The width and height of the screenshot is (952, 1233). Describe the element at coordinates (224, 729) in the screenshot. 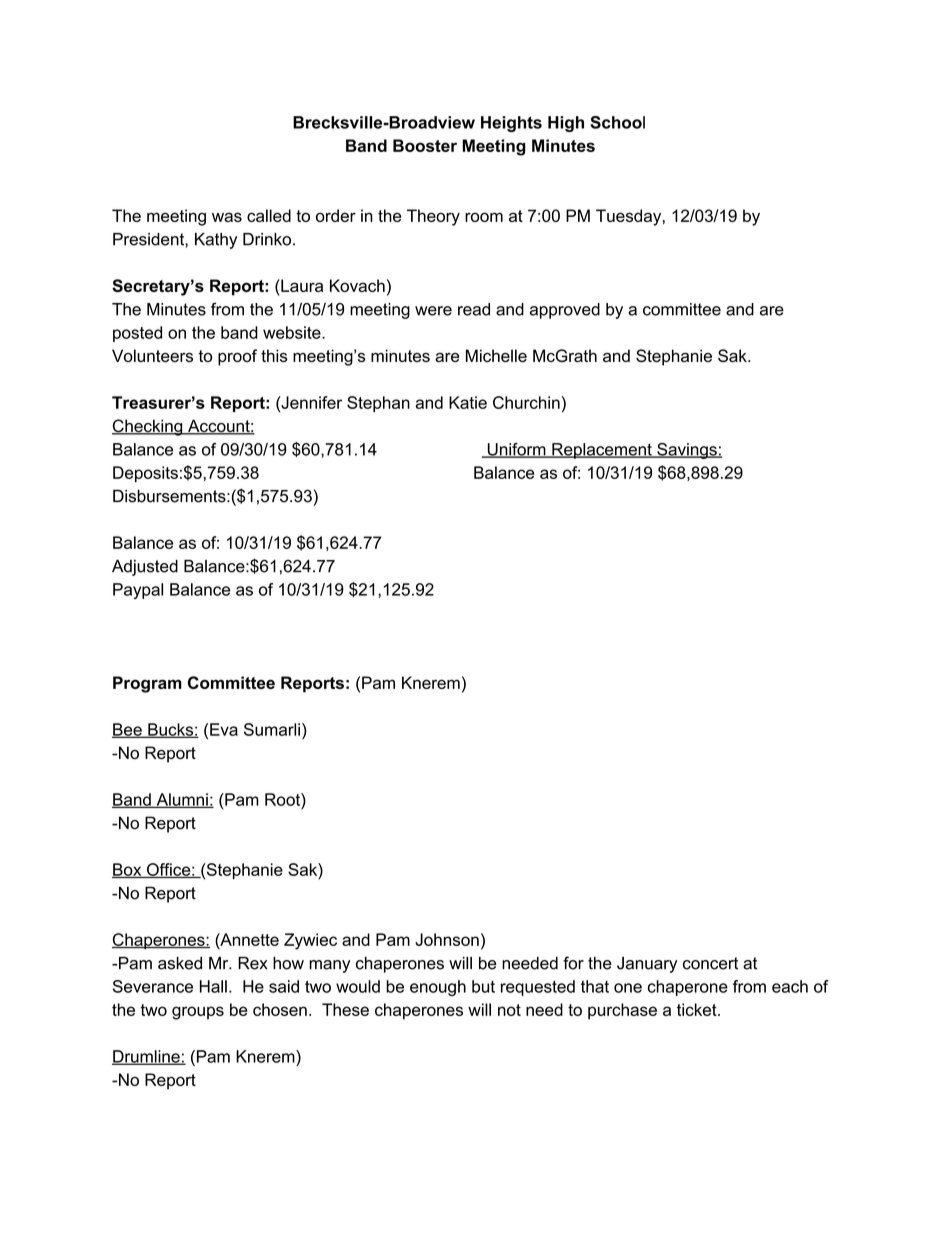

I see `Eva` at that location.
